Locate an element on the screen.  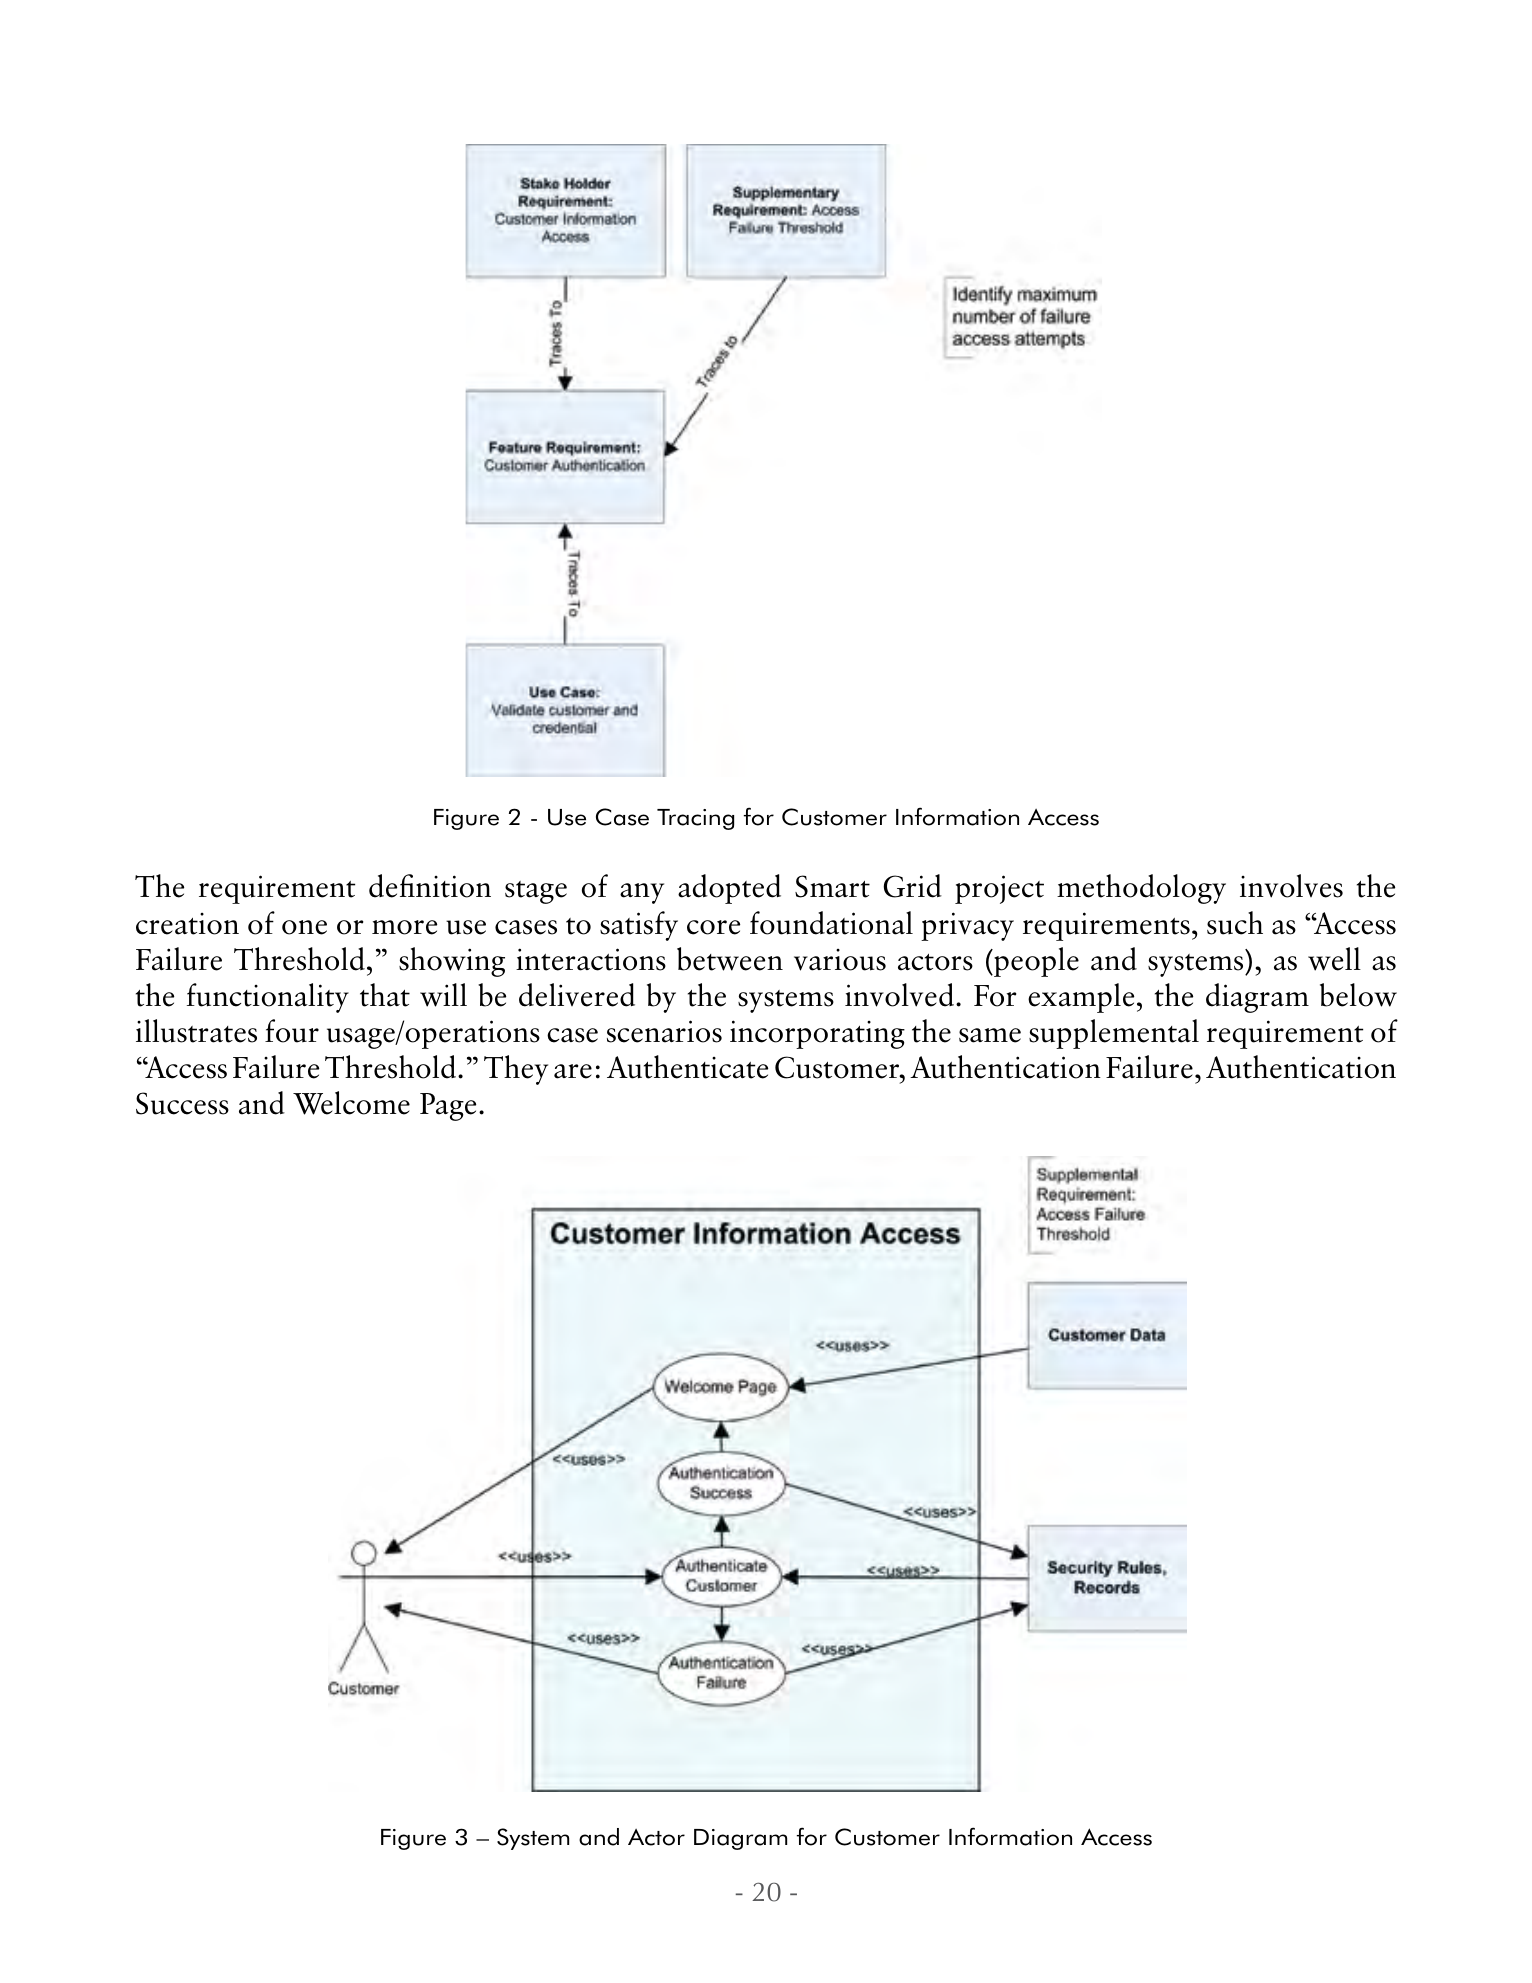
involved is located at coordinates (901, 995).
